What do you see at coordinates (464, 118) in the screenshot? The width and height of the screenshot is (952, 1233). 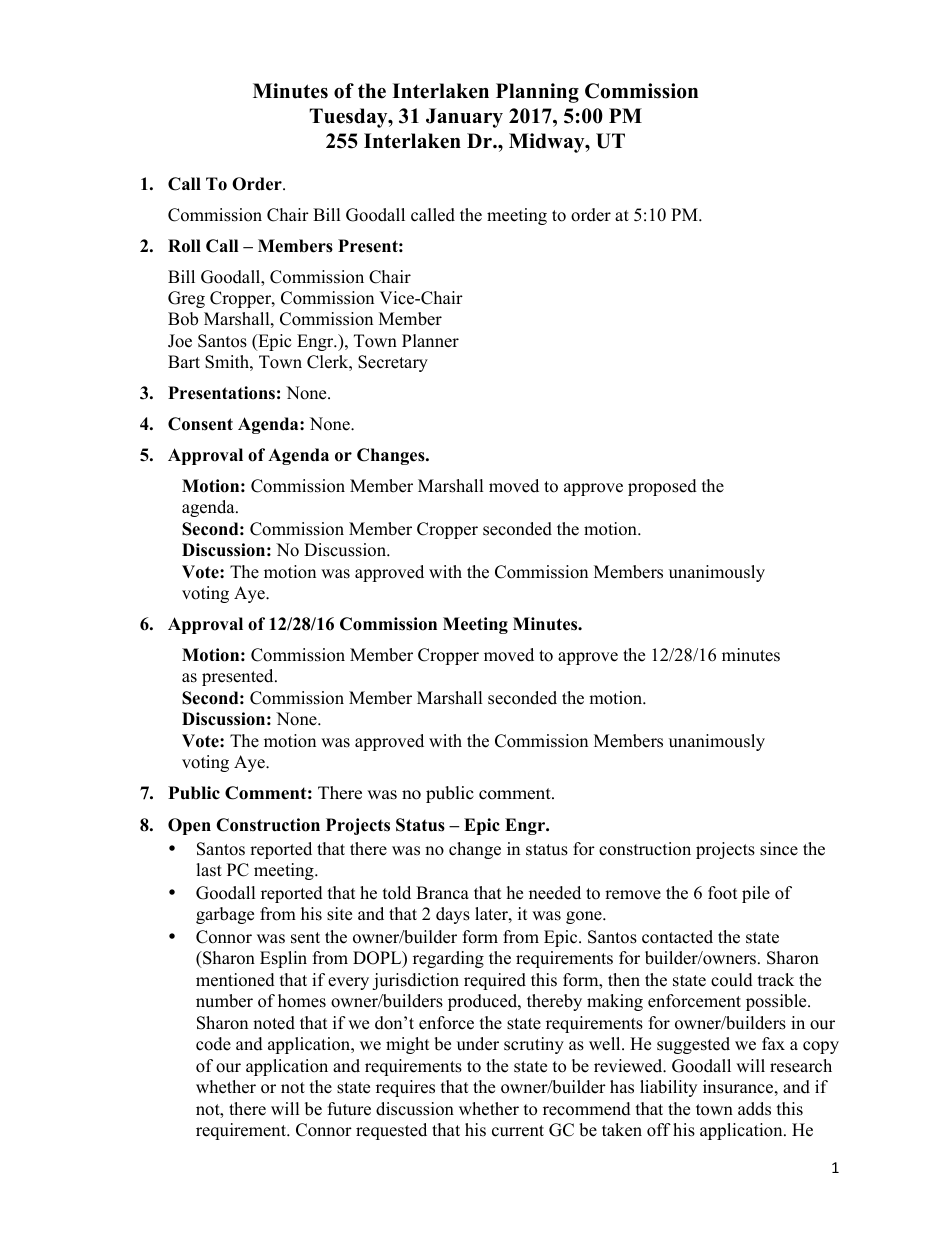 I see `January` at bounding box center [464, 118].
